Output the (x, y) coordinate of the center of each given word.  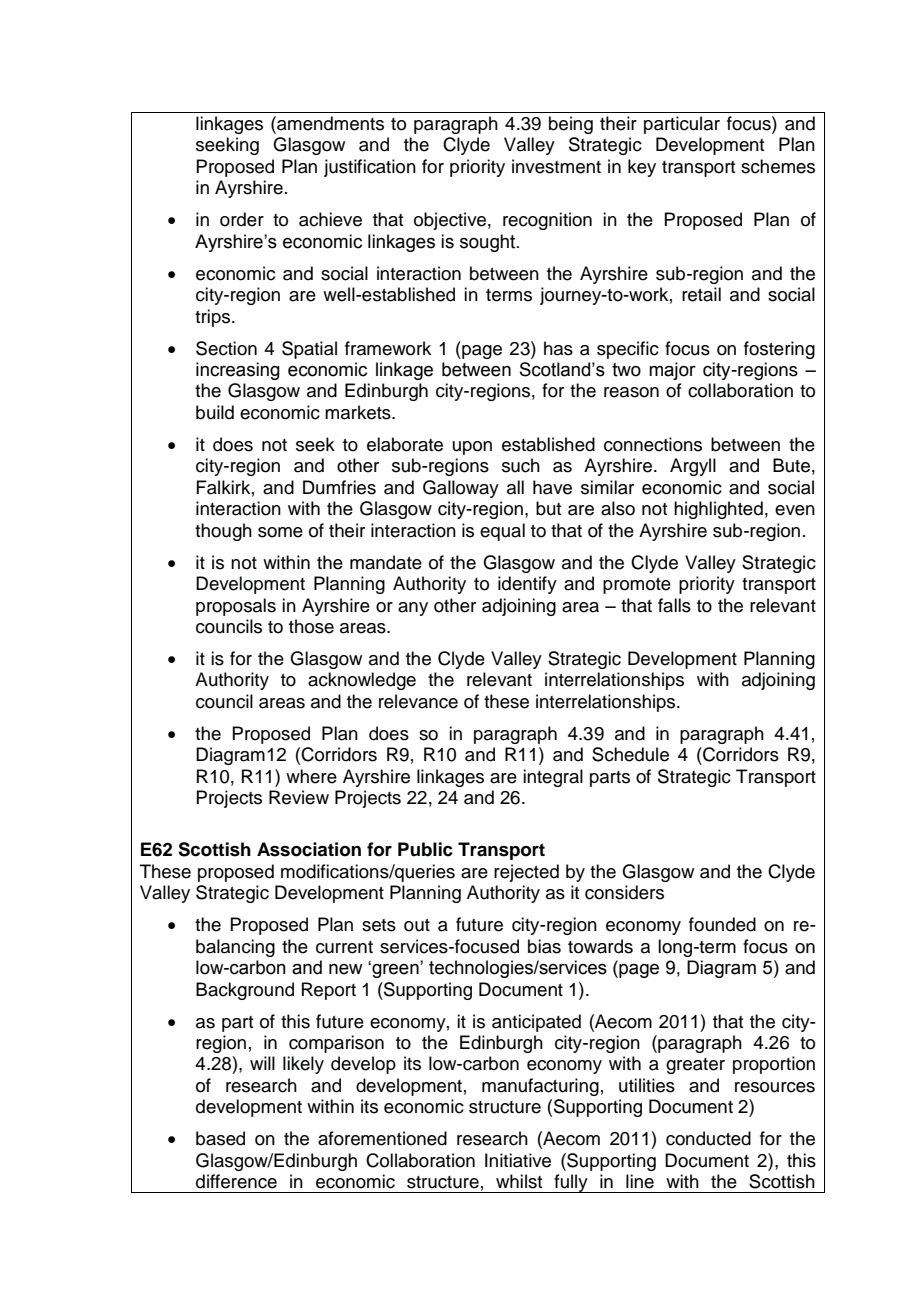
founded (722, 924)
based (220, 1138)
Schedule (630, 754)
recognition (547, 221)
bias (544, 946)
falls (674, 605)
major (672, 371)
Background (245, 991)
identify (527, 585)
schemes (778, 166)
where (311, 776)
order (242, 219)
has (558, 348)
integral (553, 778)
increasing (238, 371)
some (280, 532)
